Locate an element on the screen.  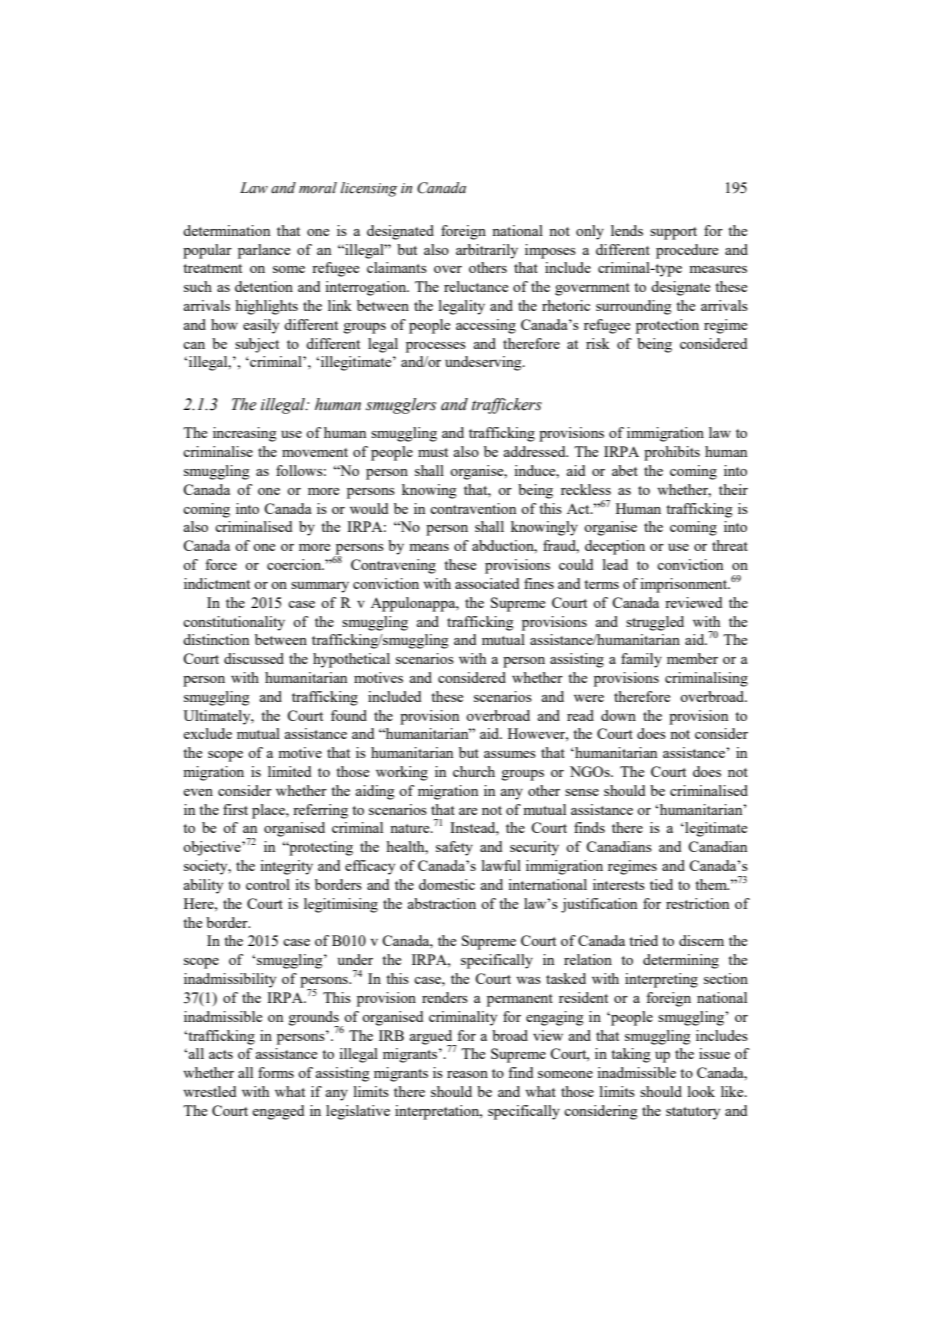
increasing is located at coordinates (245, 434).
